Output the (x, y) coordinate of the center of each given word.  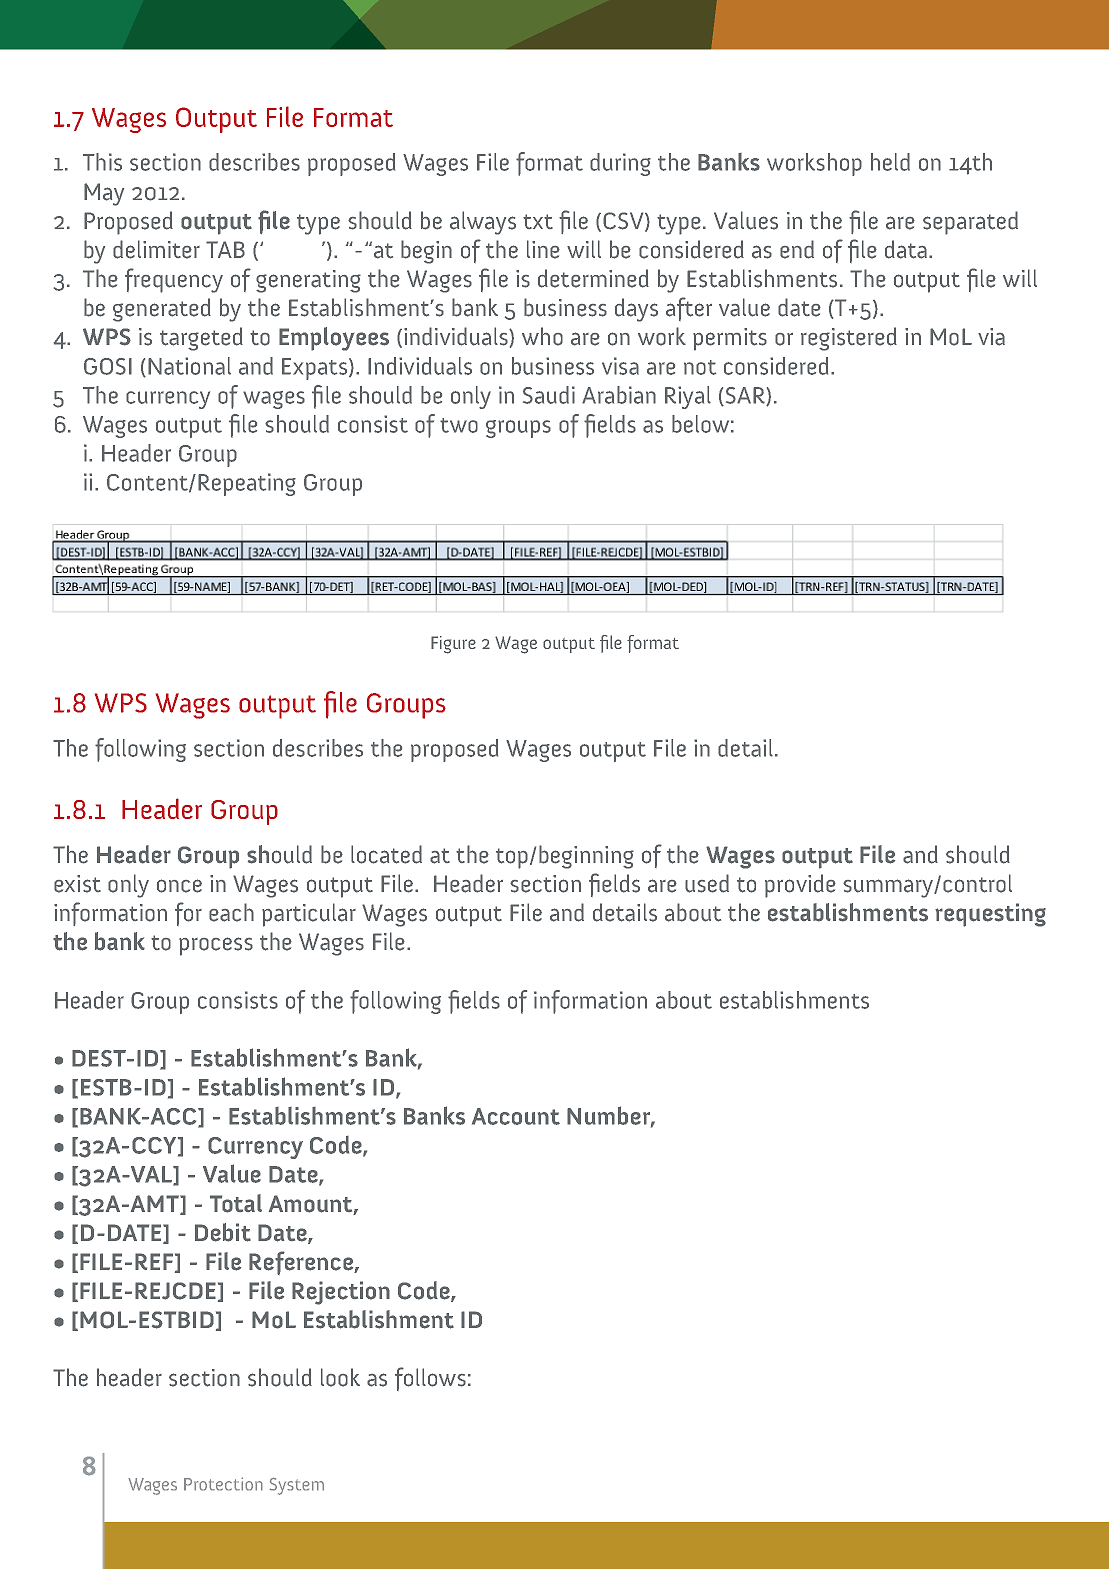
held (890, 162)
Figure (453, 645)
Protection (223, 1484)
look (340, 1377)
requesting (990, 915)
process (216, 946)
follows (430, 1379)
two (459, 425)
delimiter (156, 249)
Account (516, 1116)
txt (538, 221)
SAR (746, 396)
